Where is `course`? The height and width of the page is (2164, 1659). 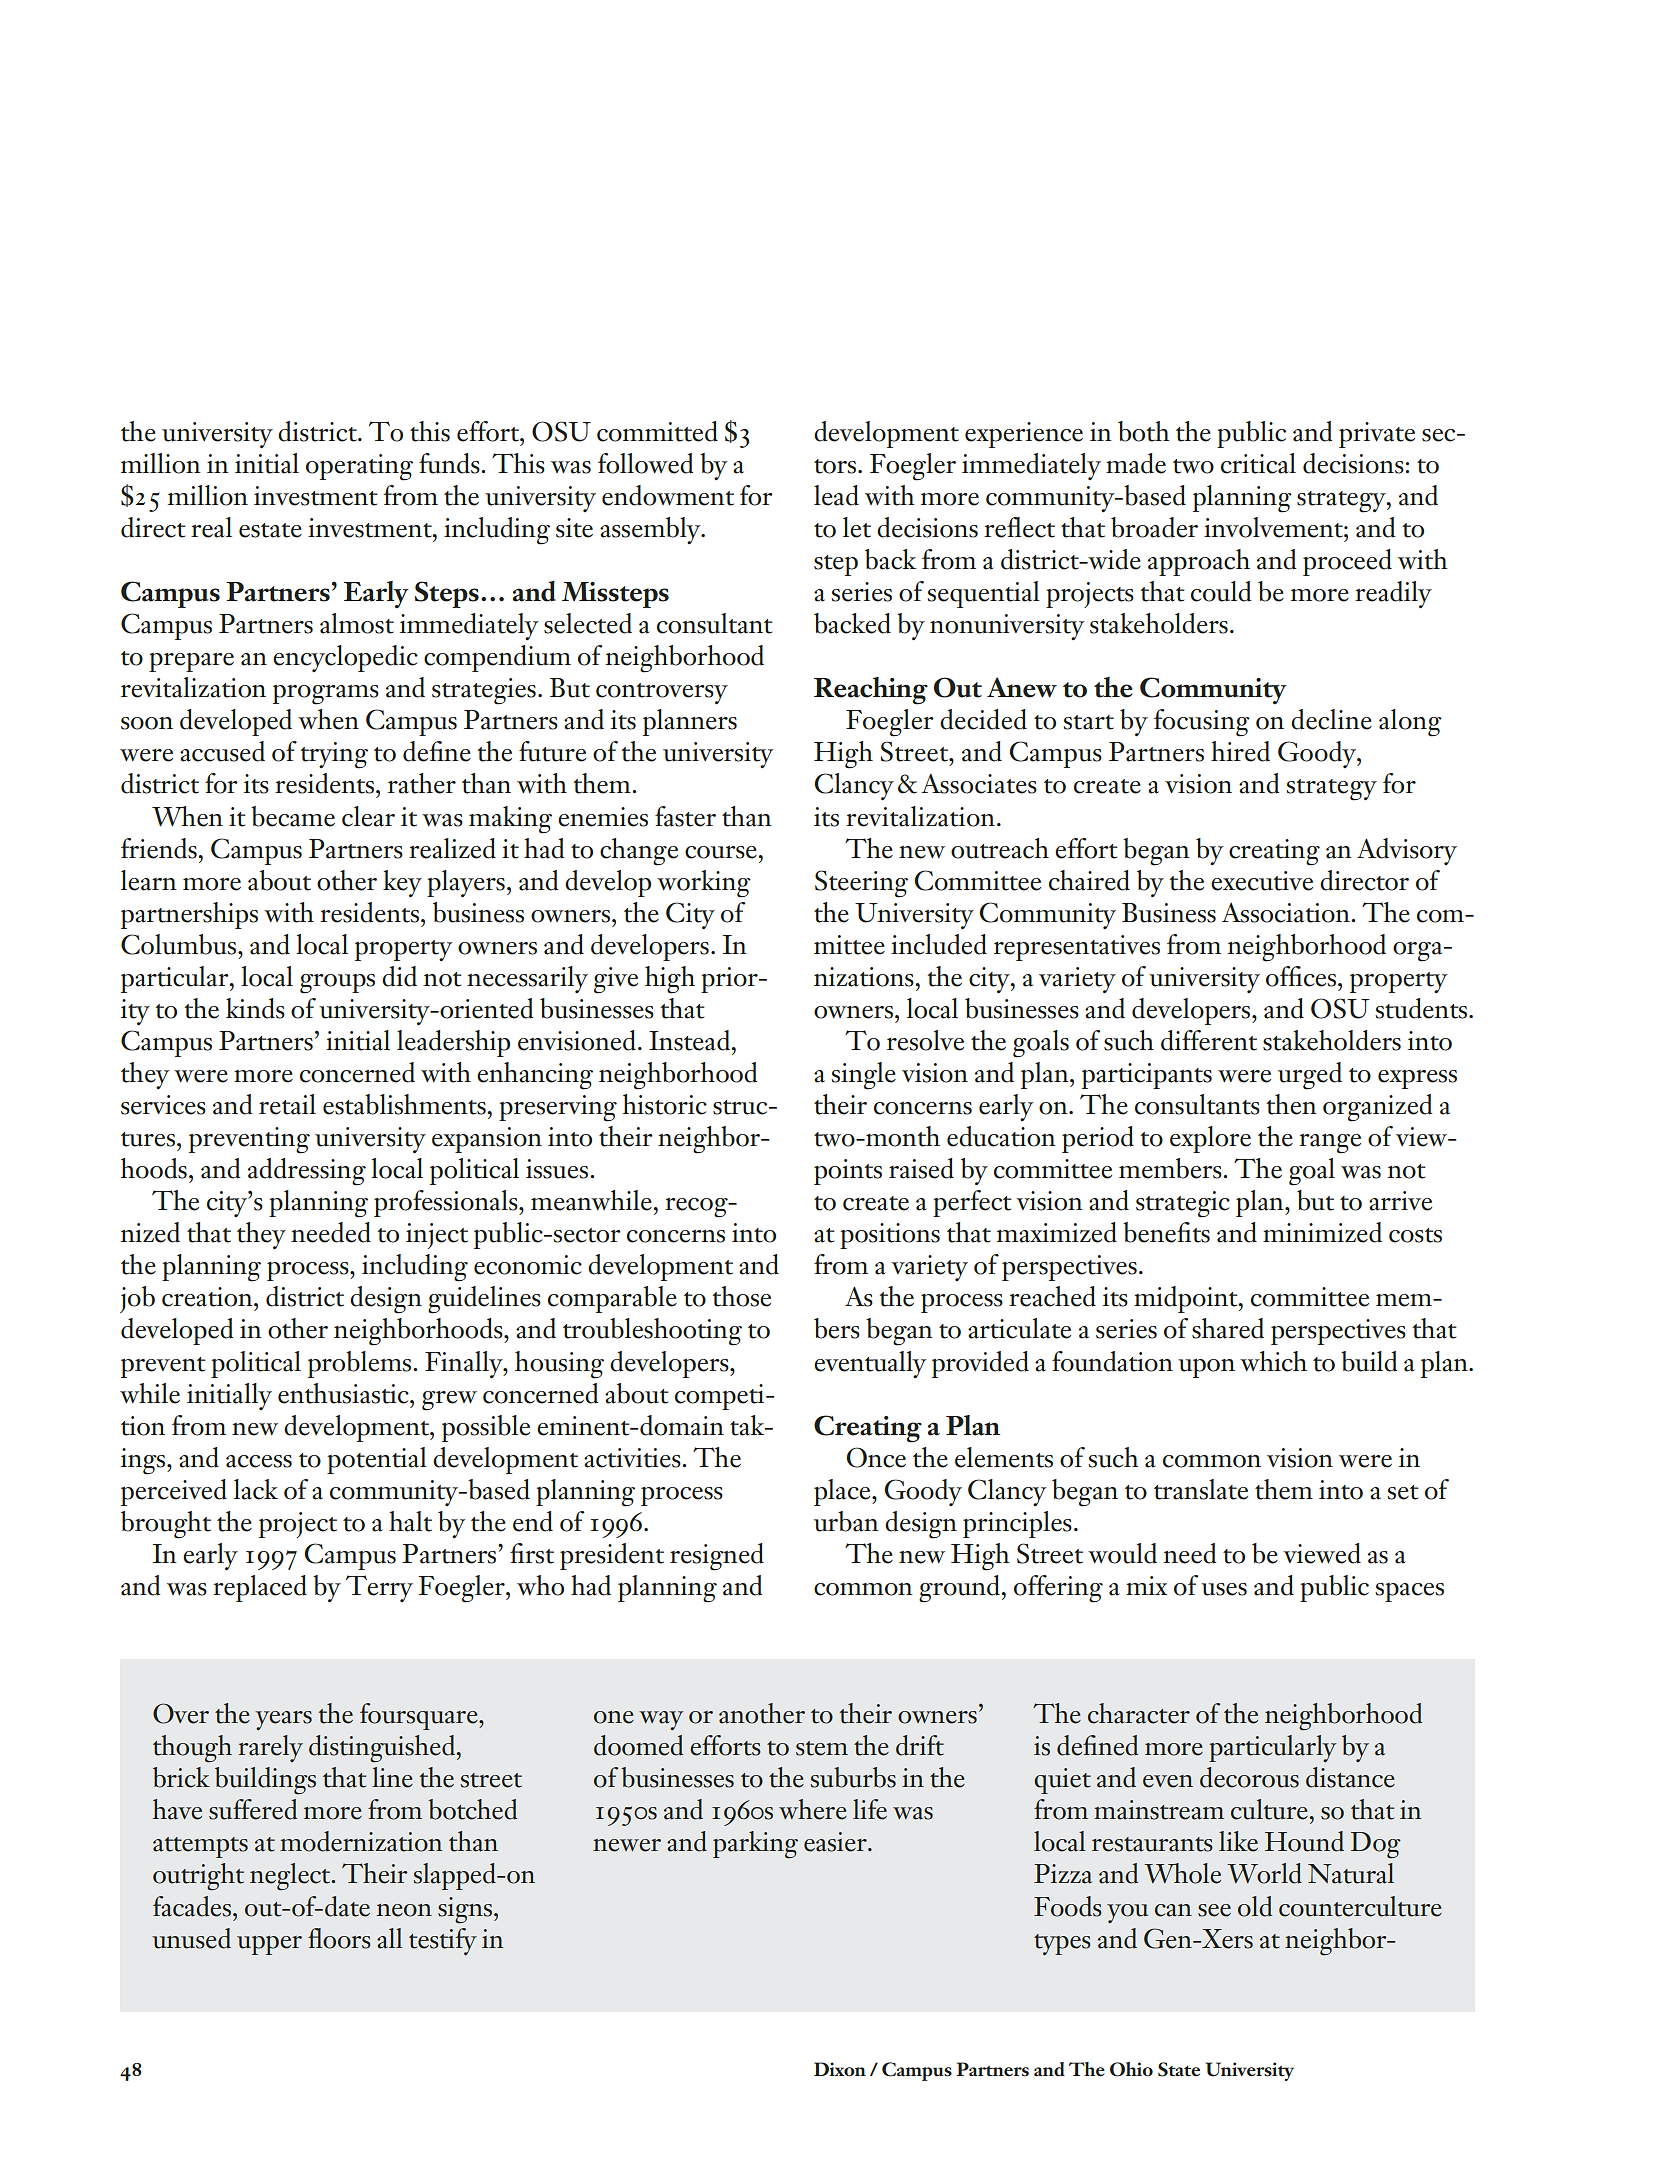
course is located at coordinates (721, 852).
